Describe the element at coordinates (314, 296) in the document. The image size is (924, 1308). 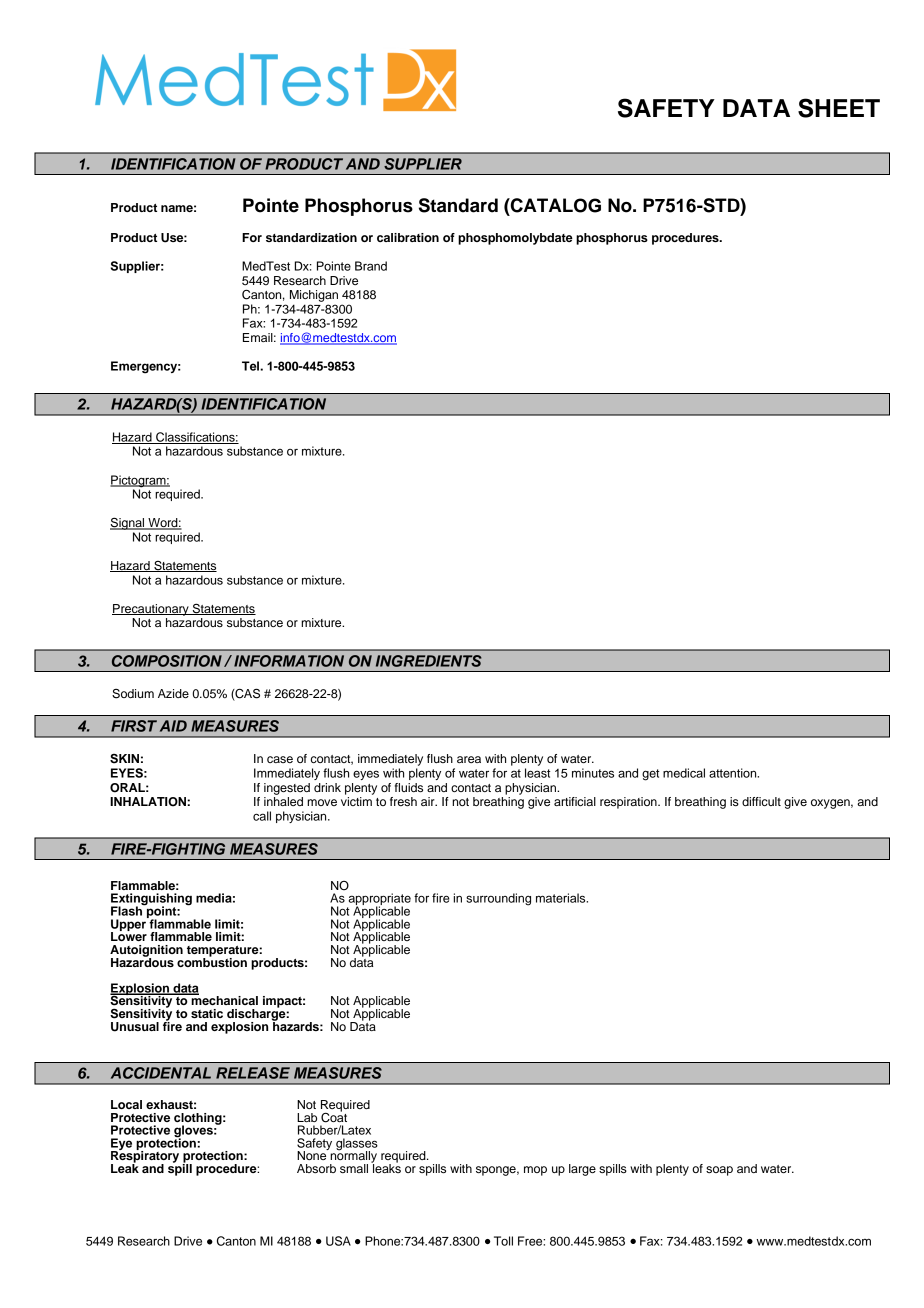
I see `Michigan` at that location.
